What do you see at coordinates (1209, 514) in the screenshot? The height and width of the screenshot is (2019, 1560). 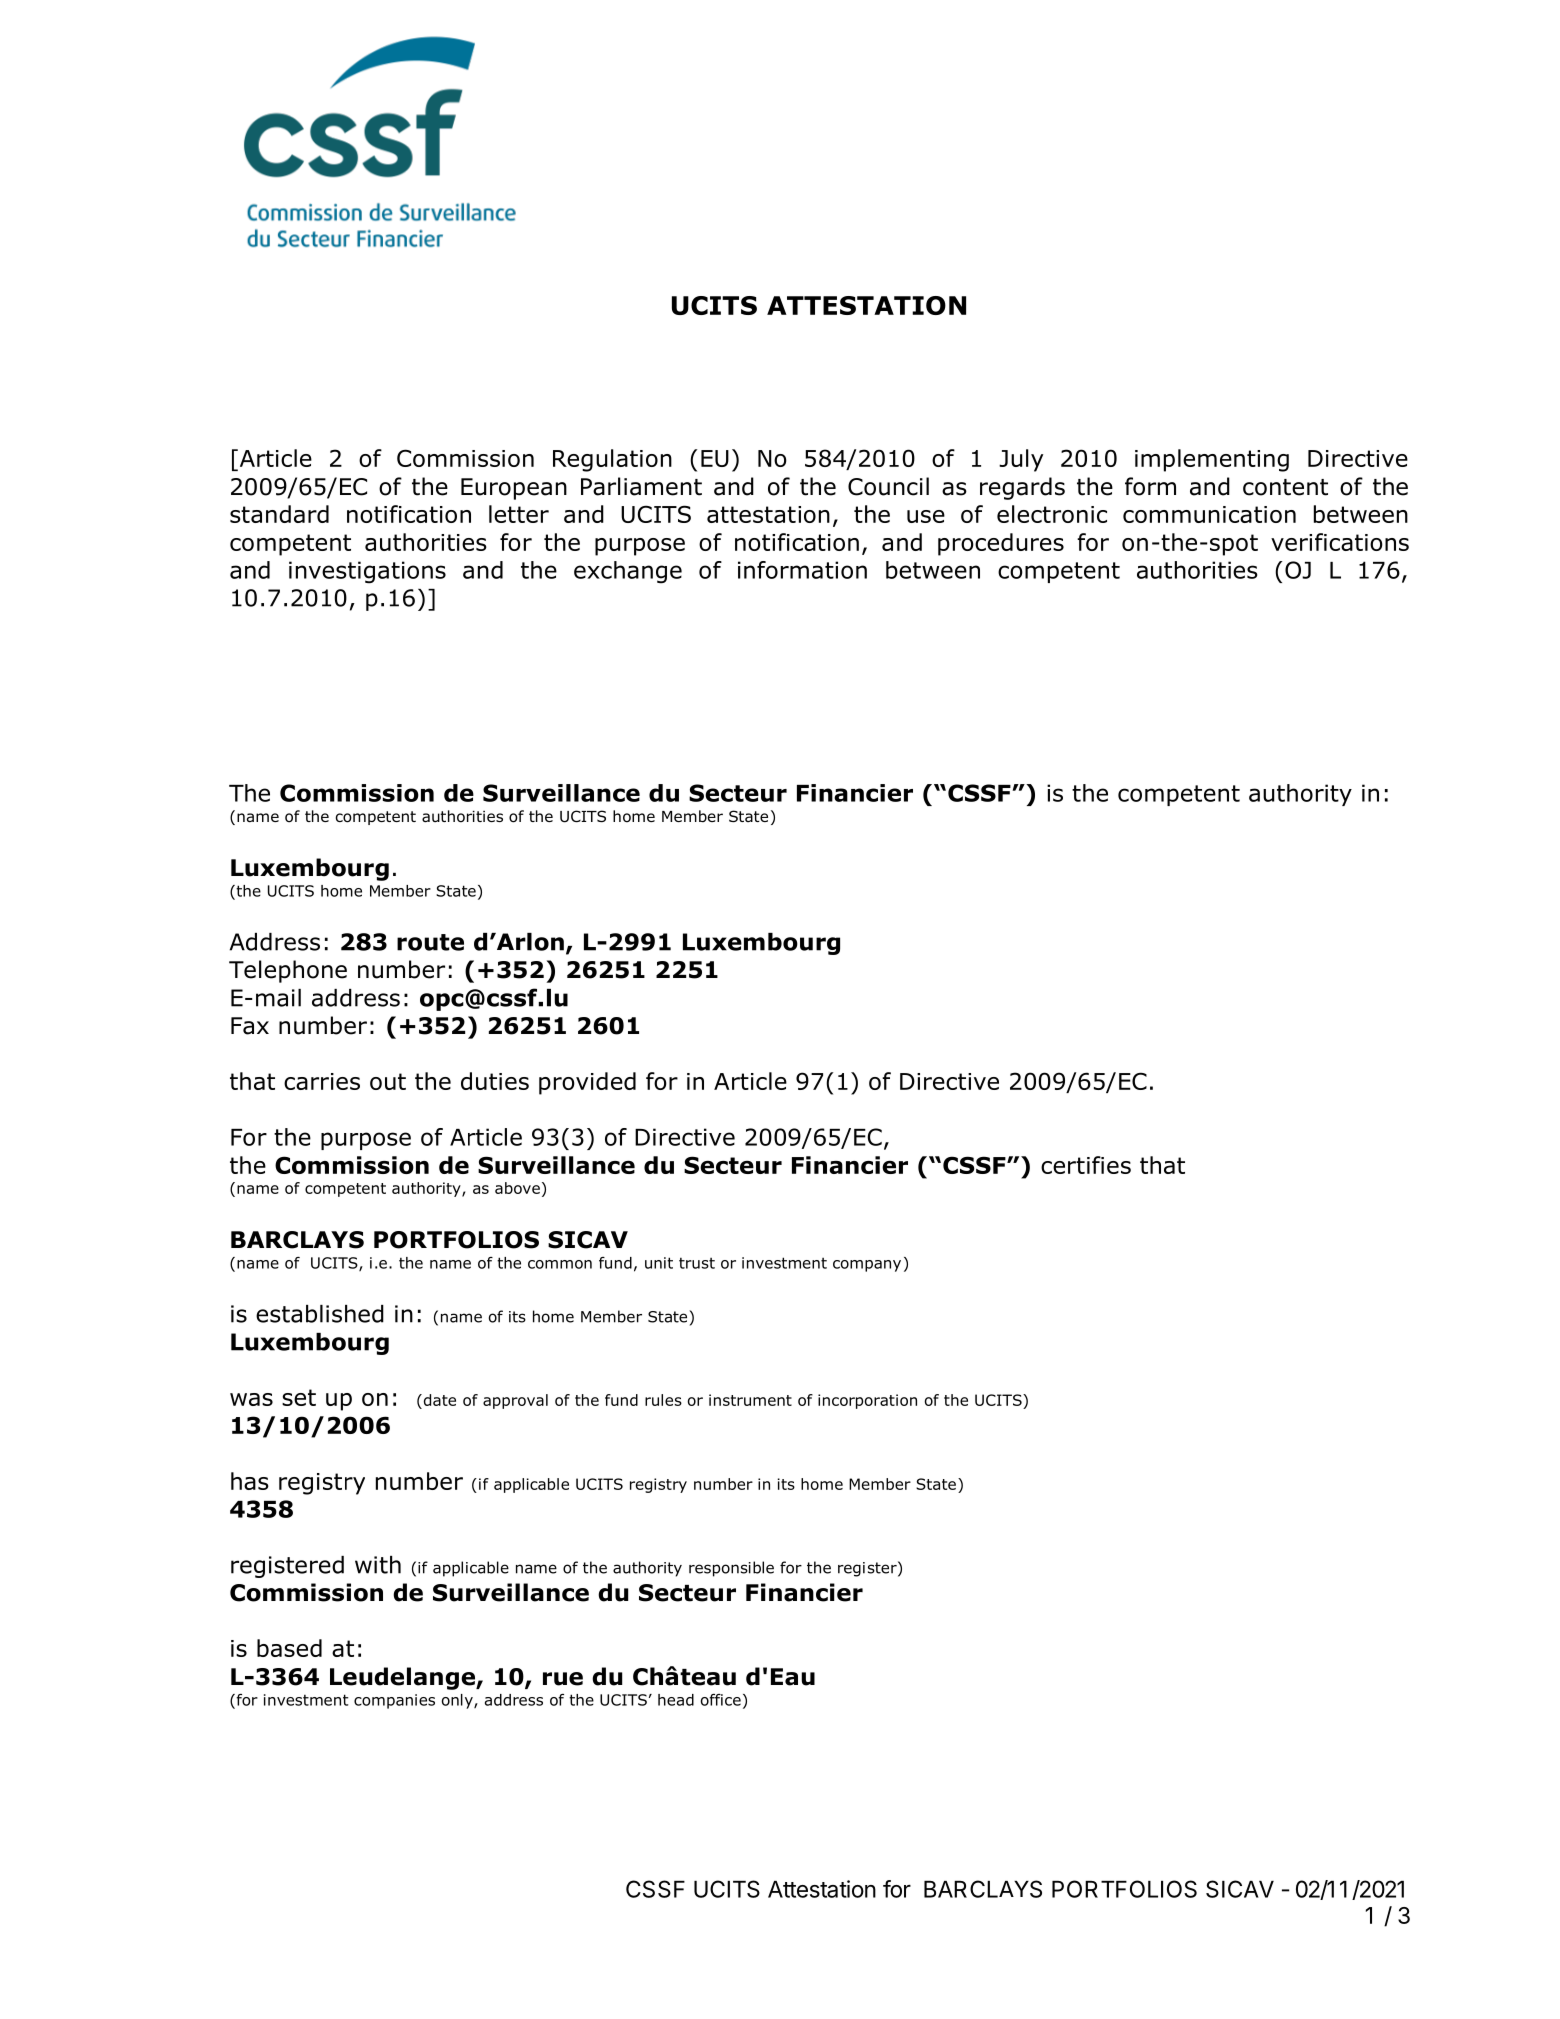 I see `communication` at bounding box center [1209, 514].
